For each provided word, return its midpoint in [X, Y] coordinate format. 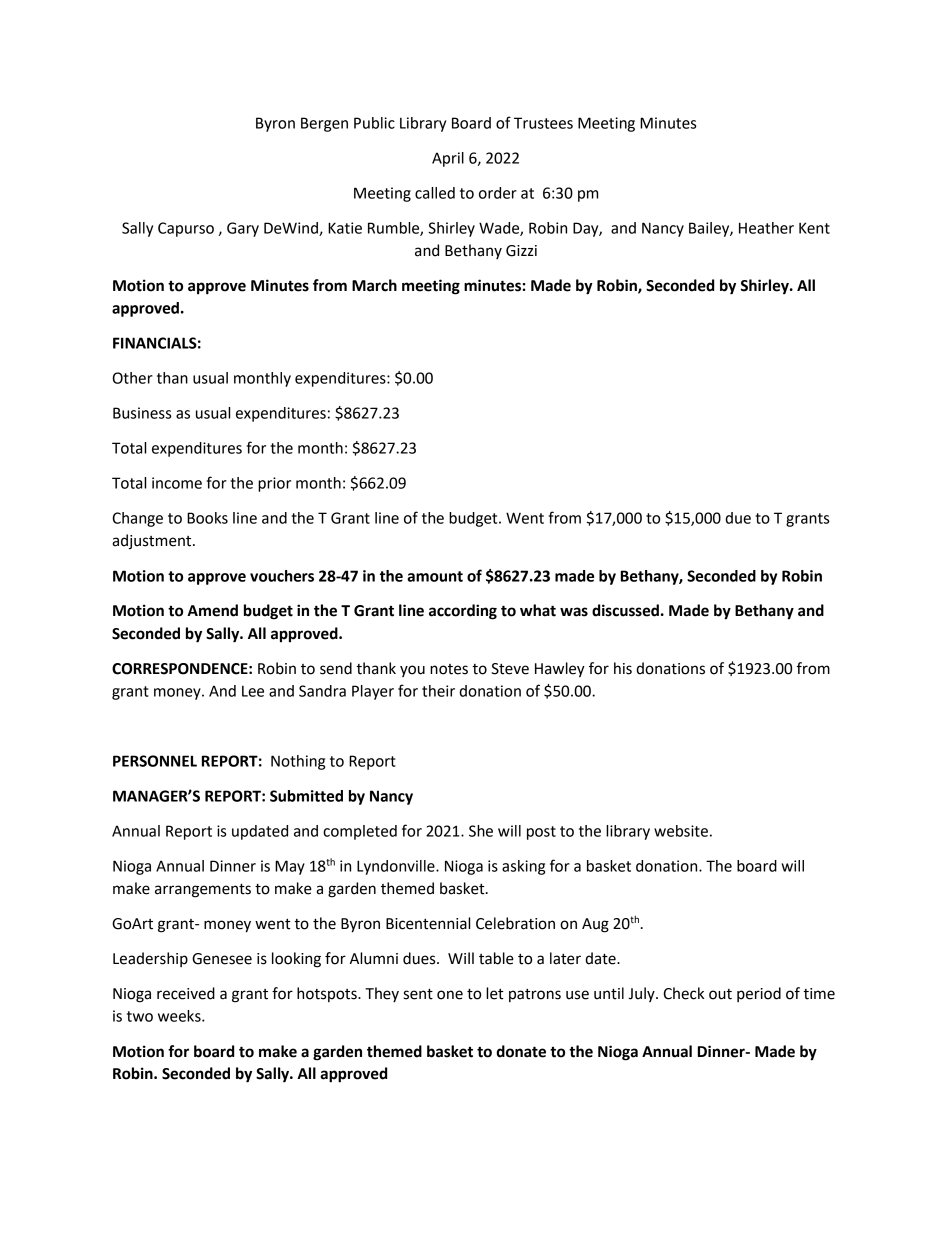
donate [521, 1051]
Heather [766, 228]
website [681, 831]
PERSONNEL [155, 761]
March [374, 285]
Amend [212, 610]
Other [133, 378]
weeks [180, 1016]
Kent [814, 228]
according [463, 612]
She [481, 831]
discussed [625, 610]
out [720, 994]
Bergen [324, 124]
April [448, 159]
